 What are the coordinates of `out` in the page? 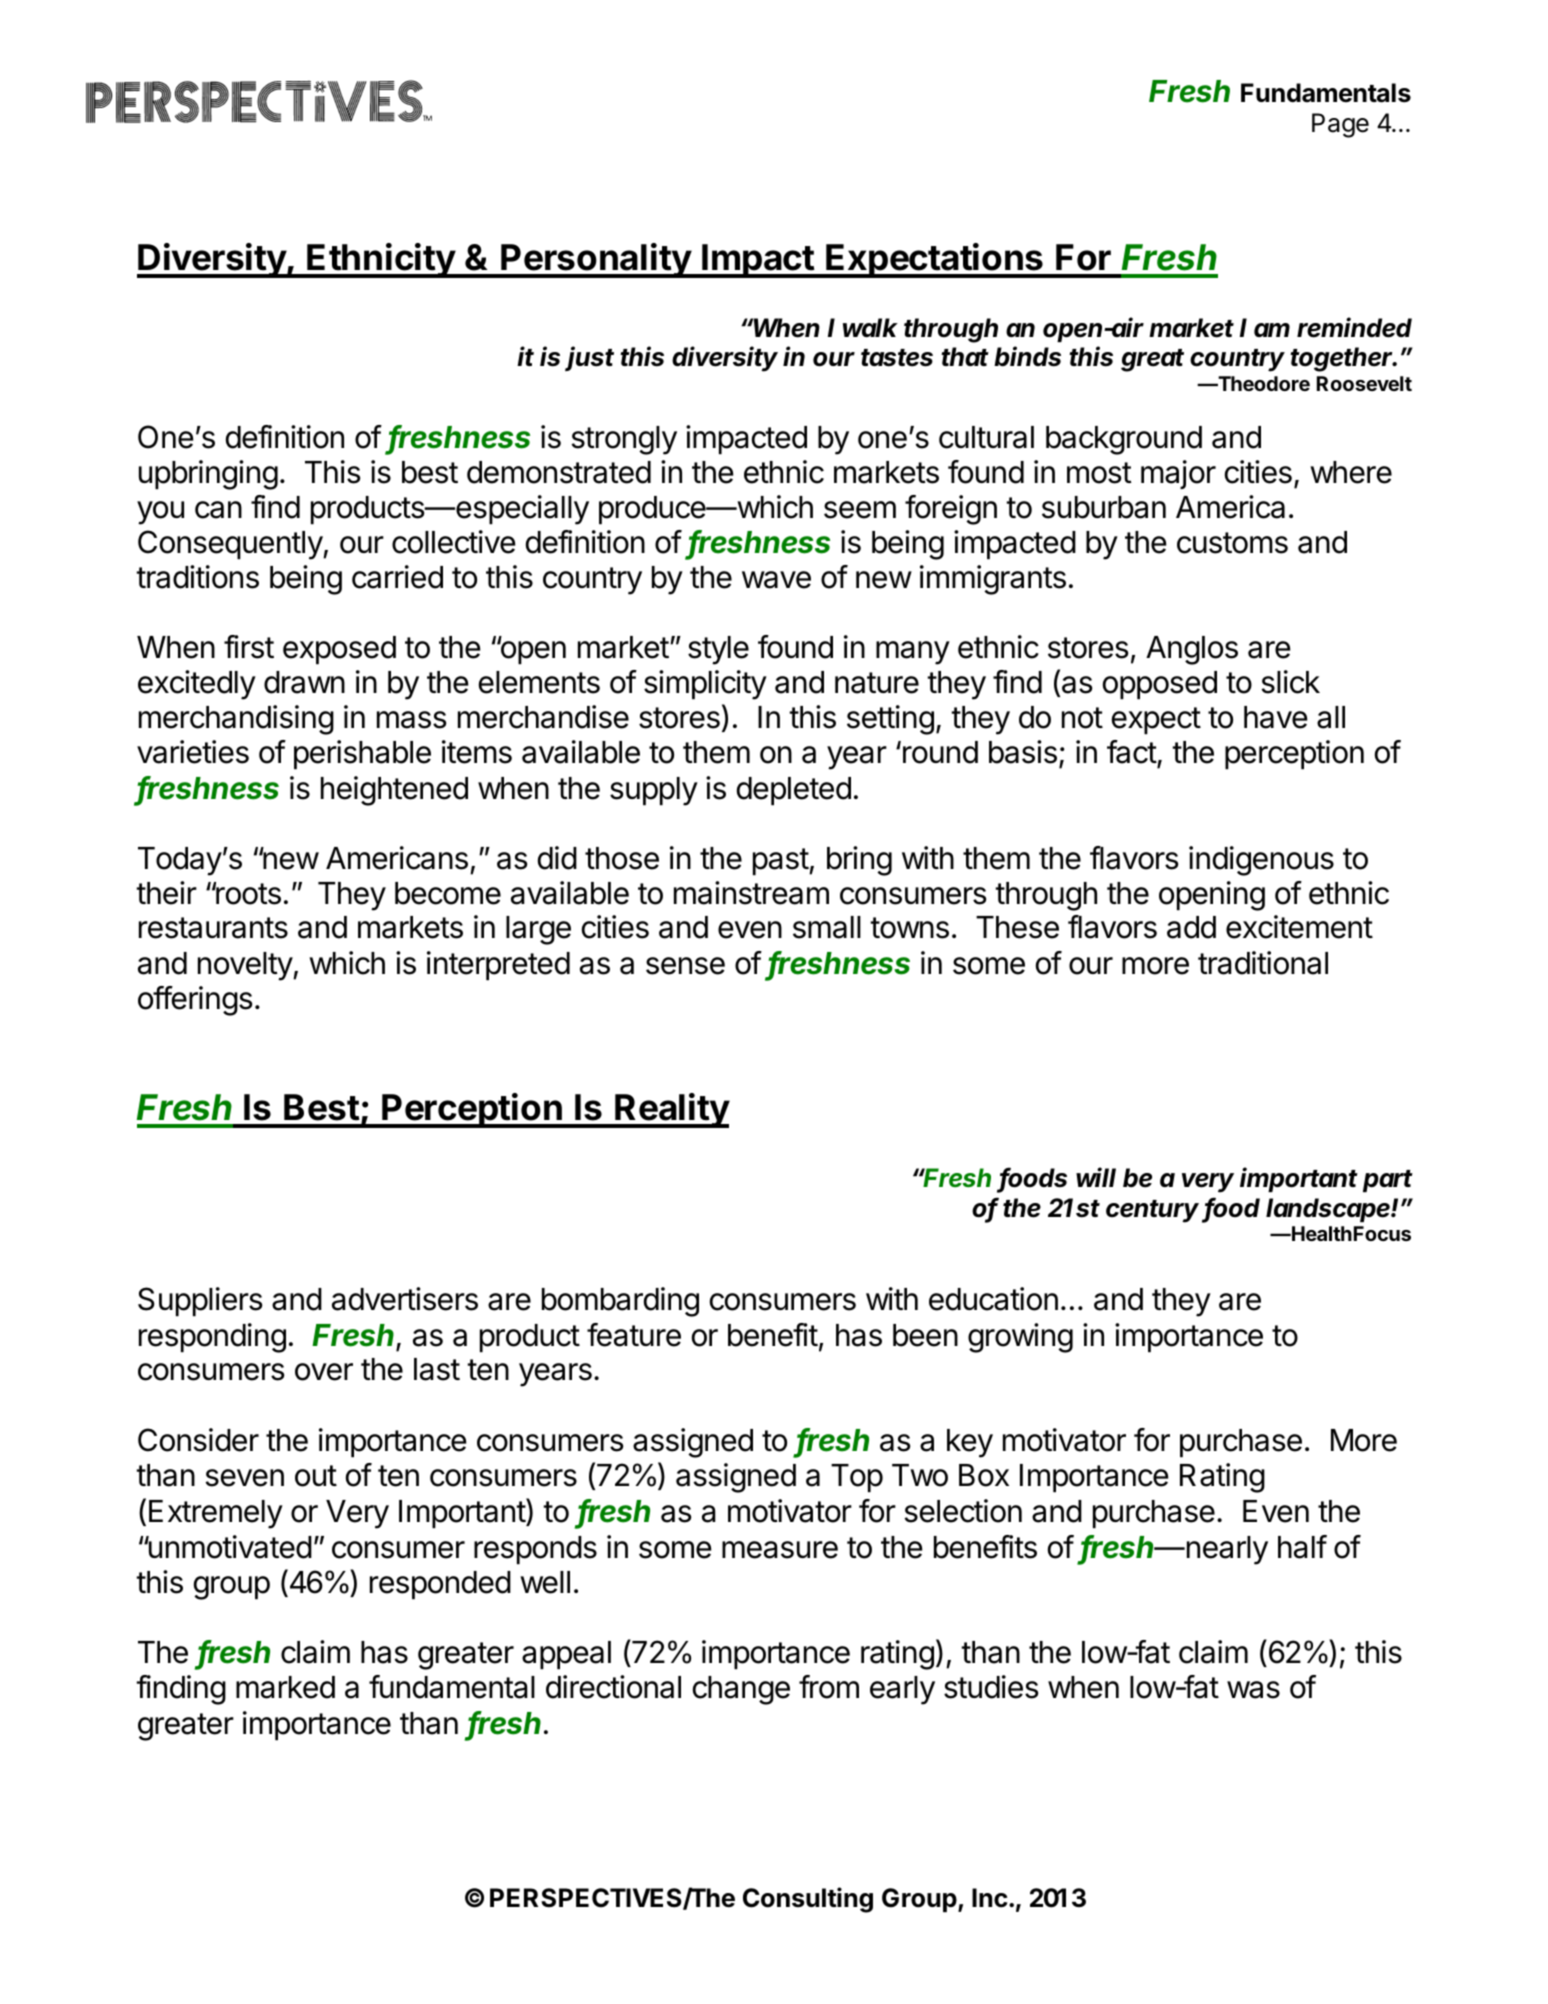 It's located at (316, 1476).
